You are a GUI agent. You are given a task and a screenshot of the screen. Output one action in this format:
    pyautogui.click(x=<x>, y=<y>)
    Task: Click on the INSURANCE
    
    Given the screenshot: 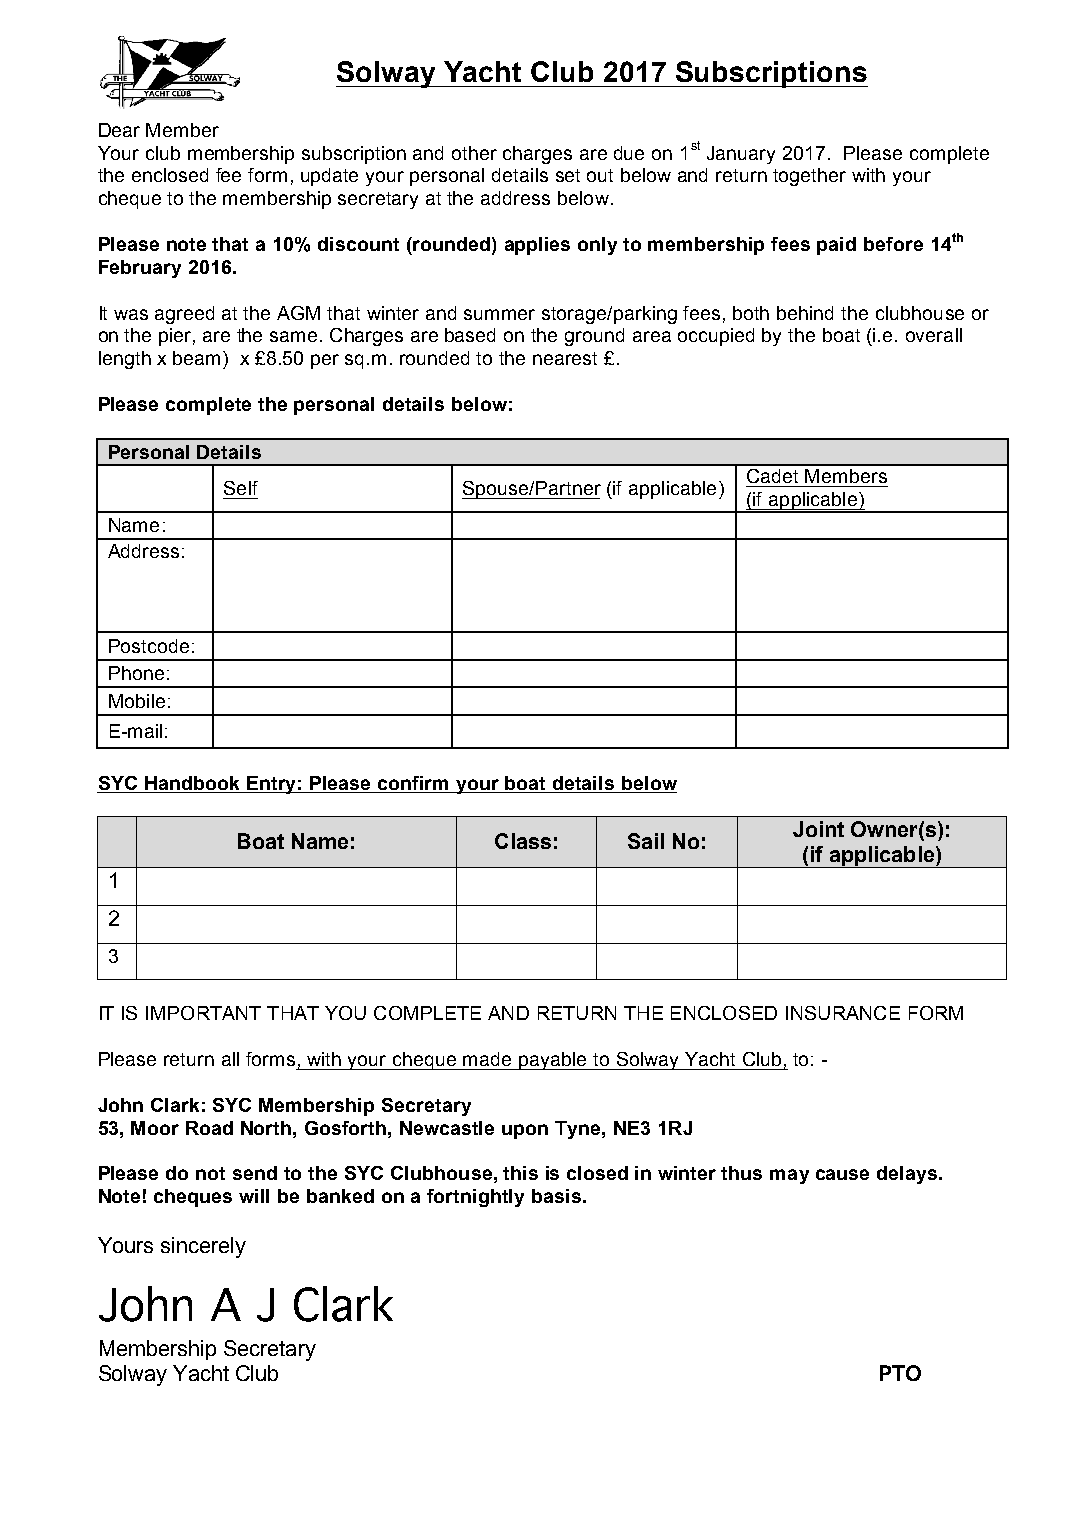 What is the action you would take?
    pyautogui.click(x=843, y=1013)
